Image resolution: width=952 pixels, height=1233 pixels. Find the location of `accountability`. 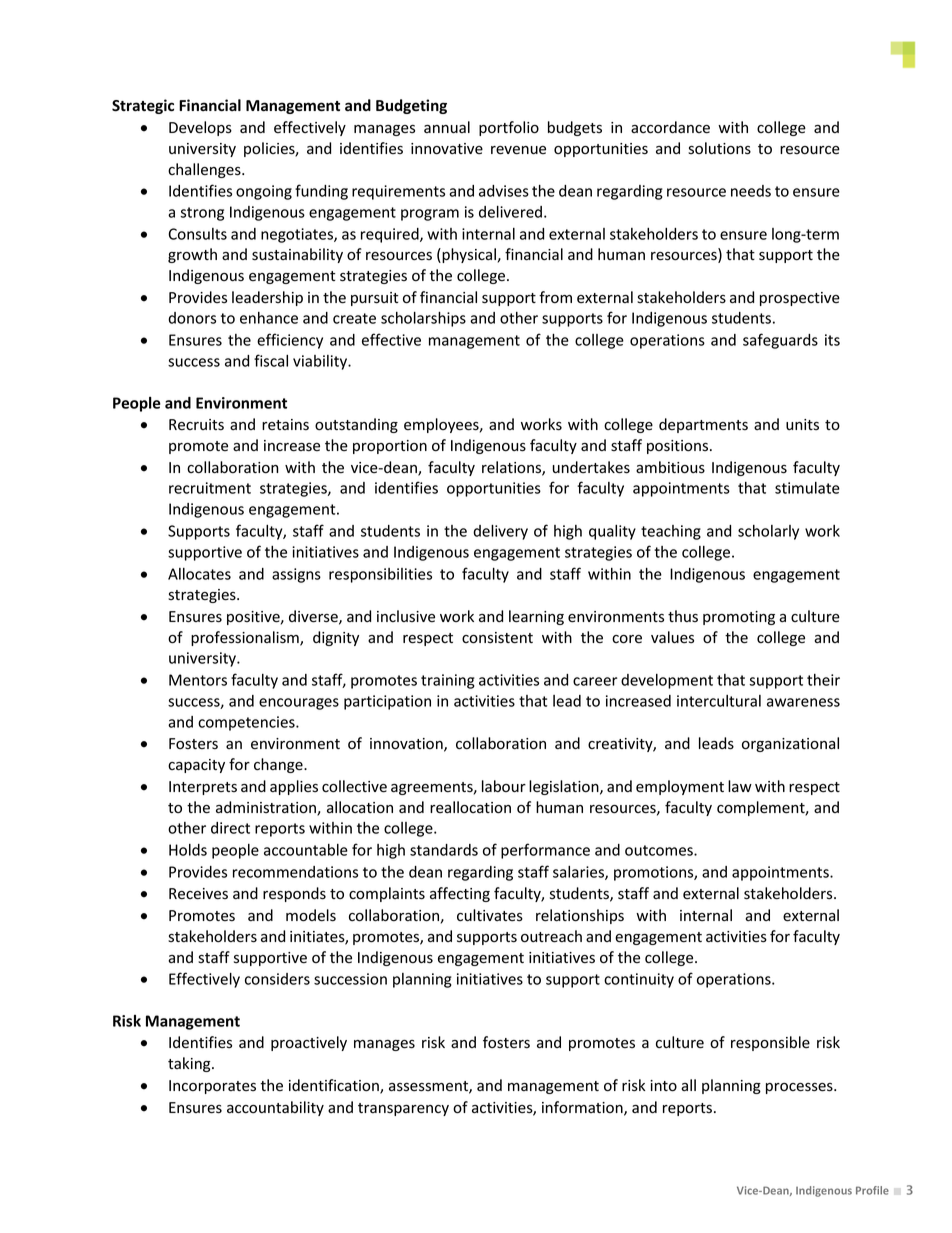

accountability is located at coordinates (275, 1108).
